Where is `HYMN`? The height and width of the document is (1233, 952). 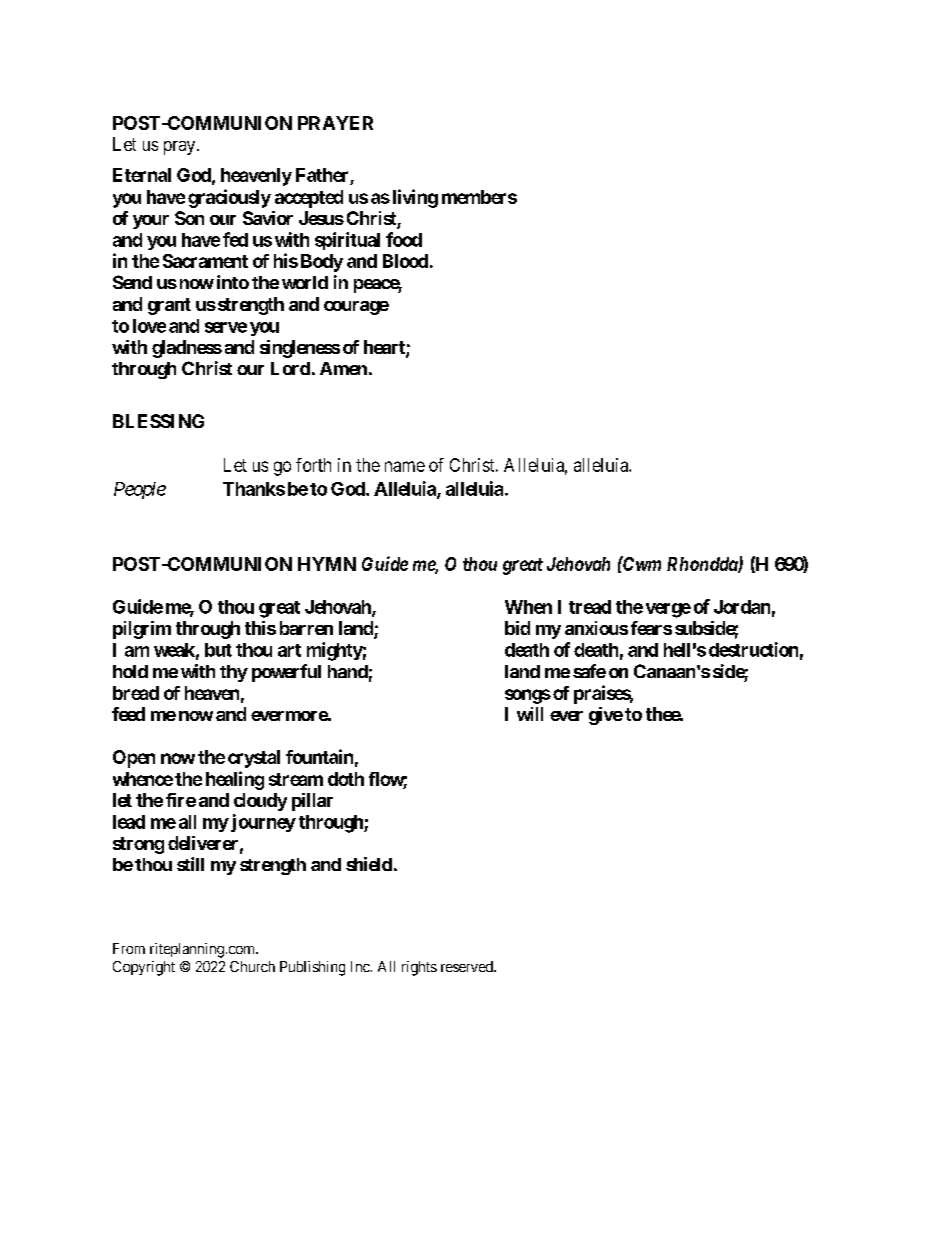
HYMN is located at coordinates (327, 564).
